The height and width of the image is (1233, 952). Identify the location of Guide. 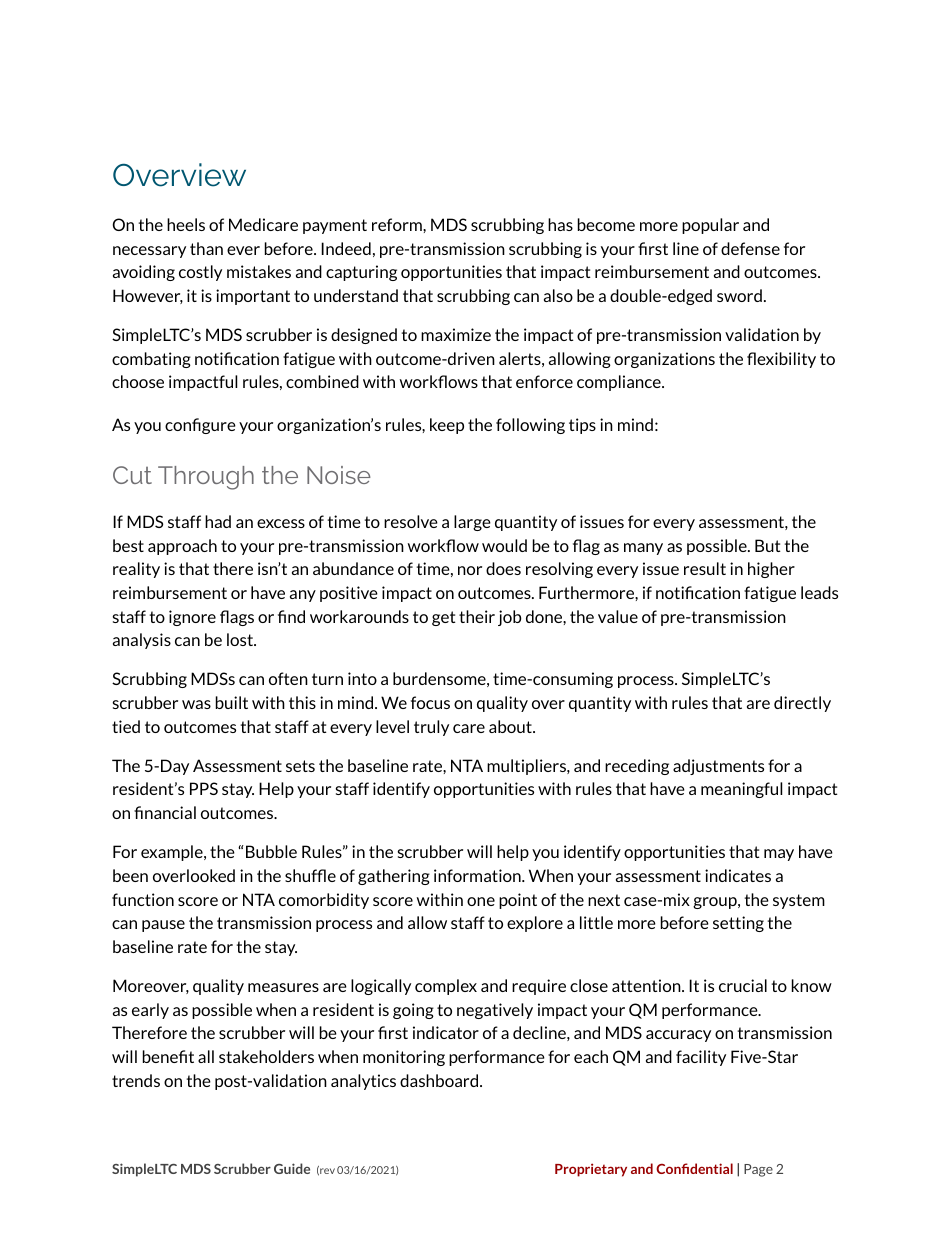
(292, 1168).
